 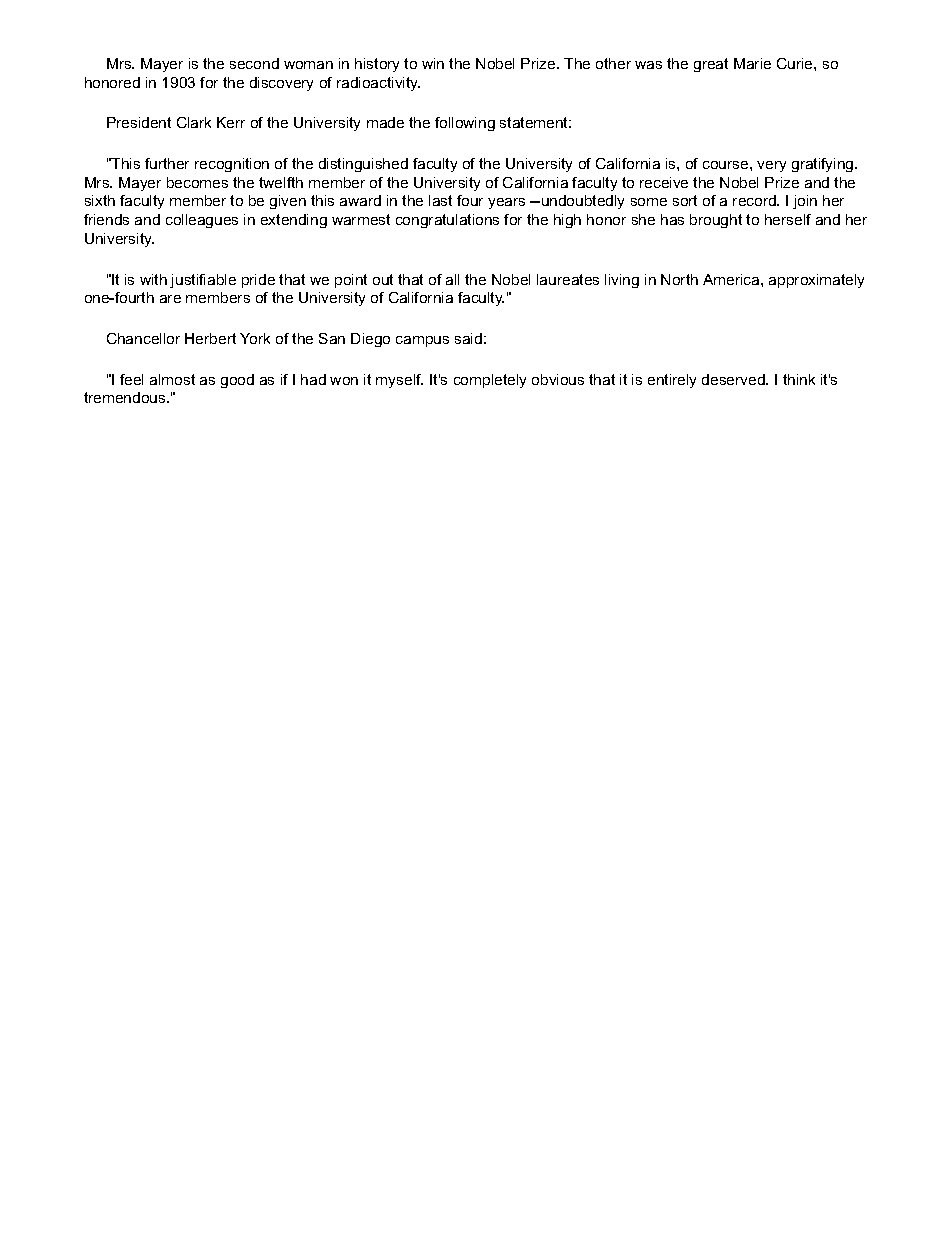 What do you see at coordinates (254, 63) in the screenshot?
I see `second` at bounding box center [254, 63].
